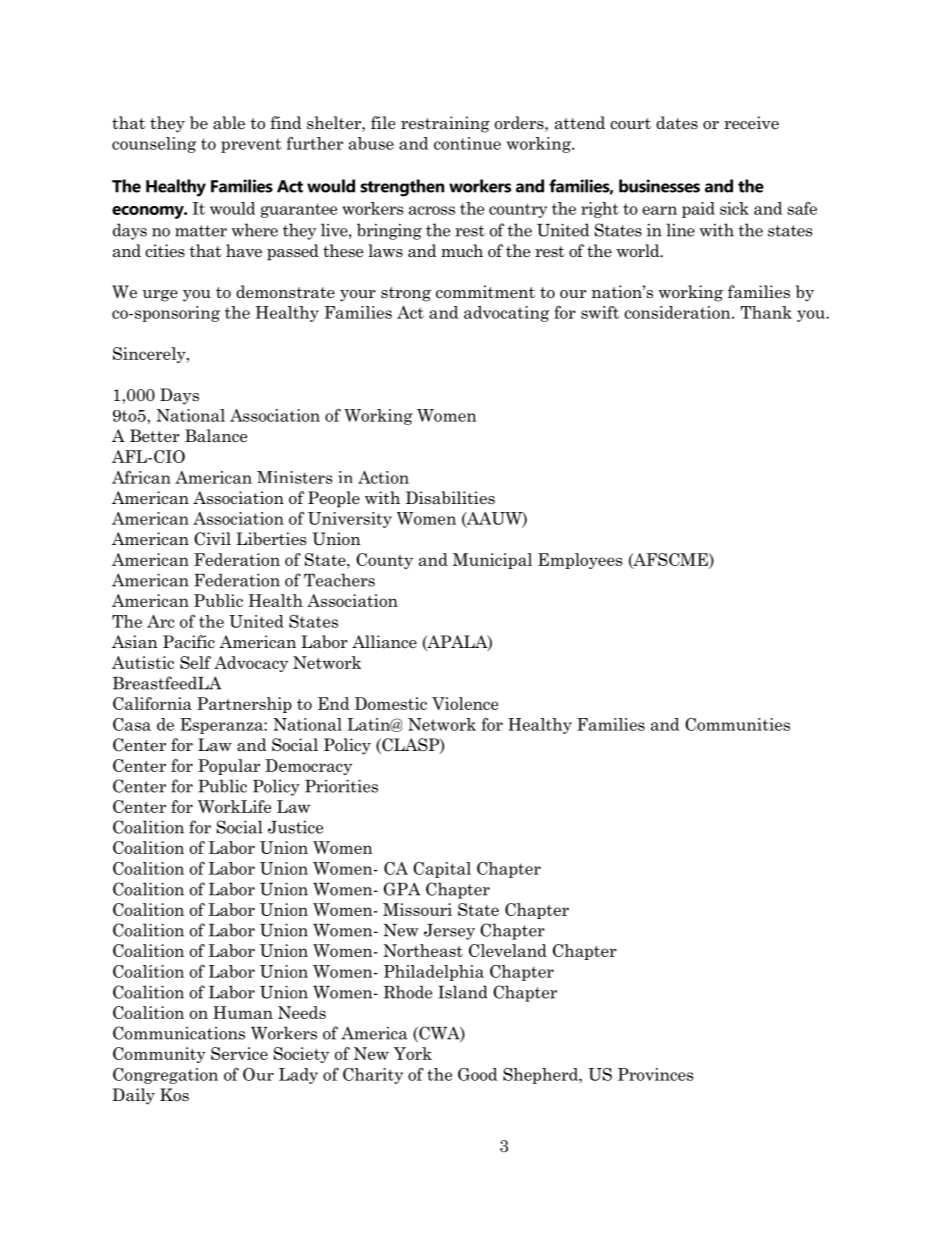 The image size is (952, 1233). I want to click on Service, so click(239, 1053).
